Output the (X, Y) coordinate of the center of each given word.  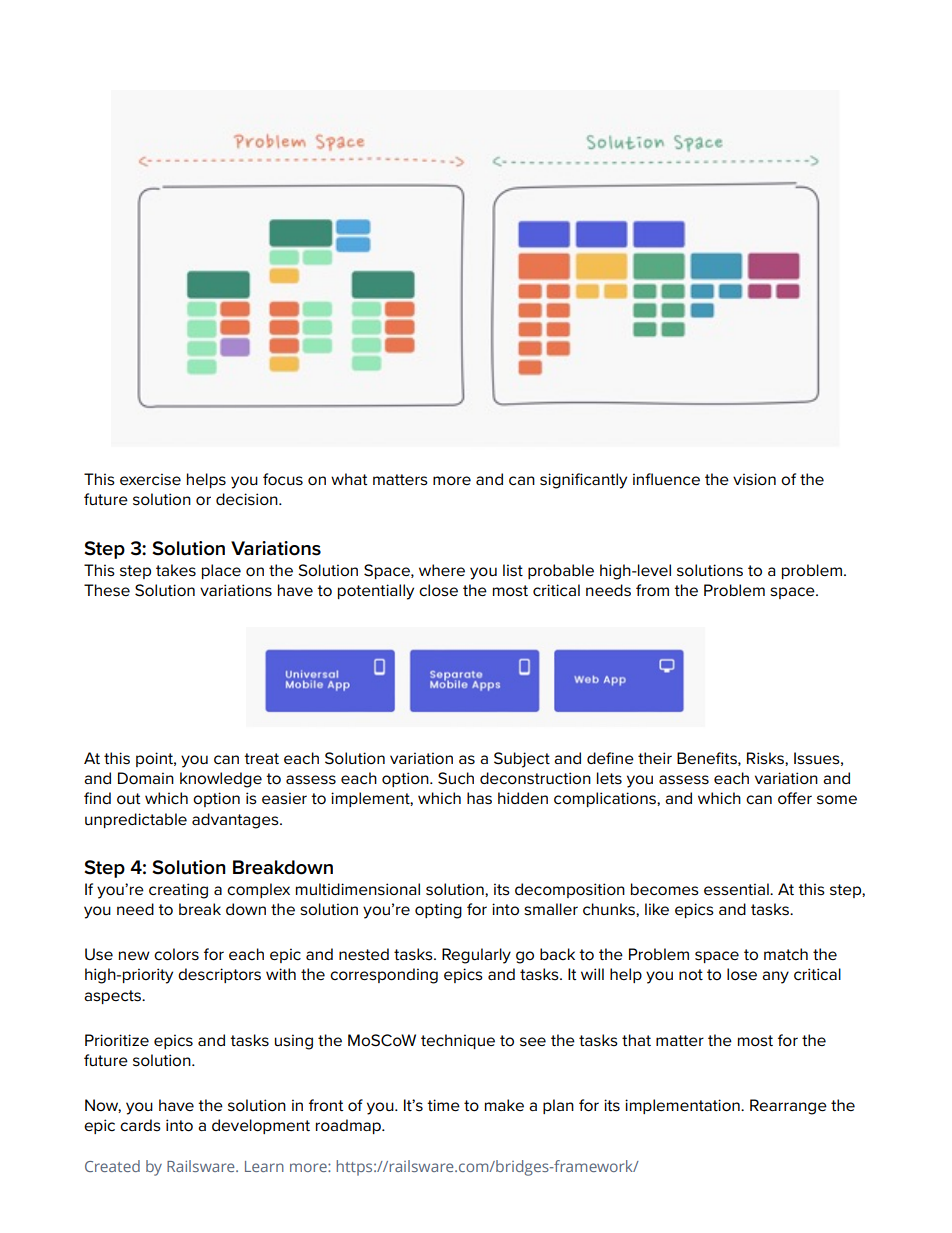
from (652, 590)
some (837, 800)
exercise (150, 479)
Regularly (476, 956)
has (479, 798)
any (775, 977)
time (443, 1105)
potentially (376, 592)
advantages (236, 821)
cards (140, 1125)
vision (754, 479)
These (107, 590)
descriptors (219, 975)
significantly (583, 481)
